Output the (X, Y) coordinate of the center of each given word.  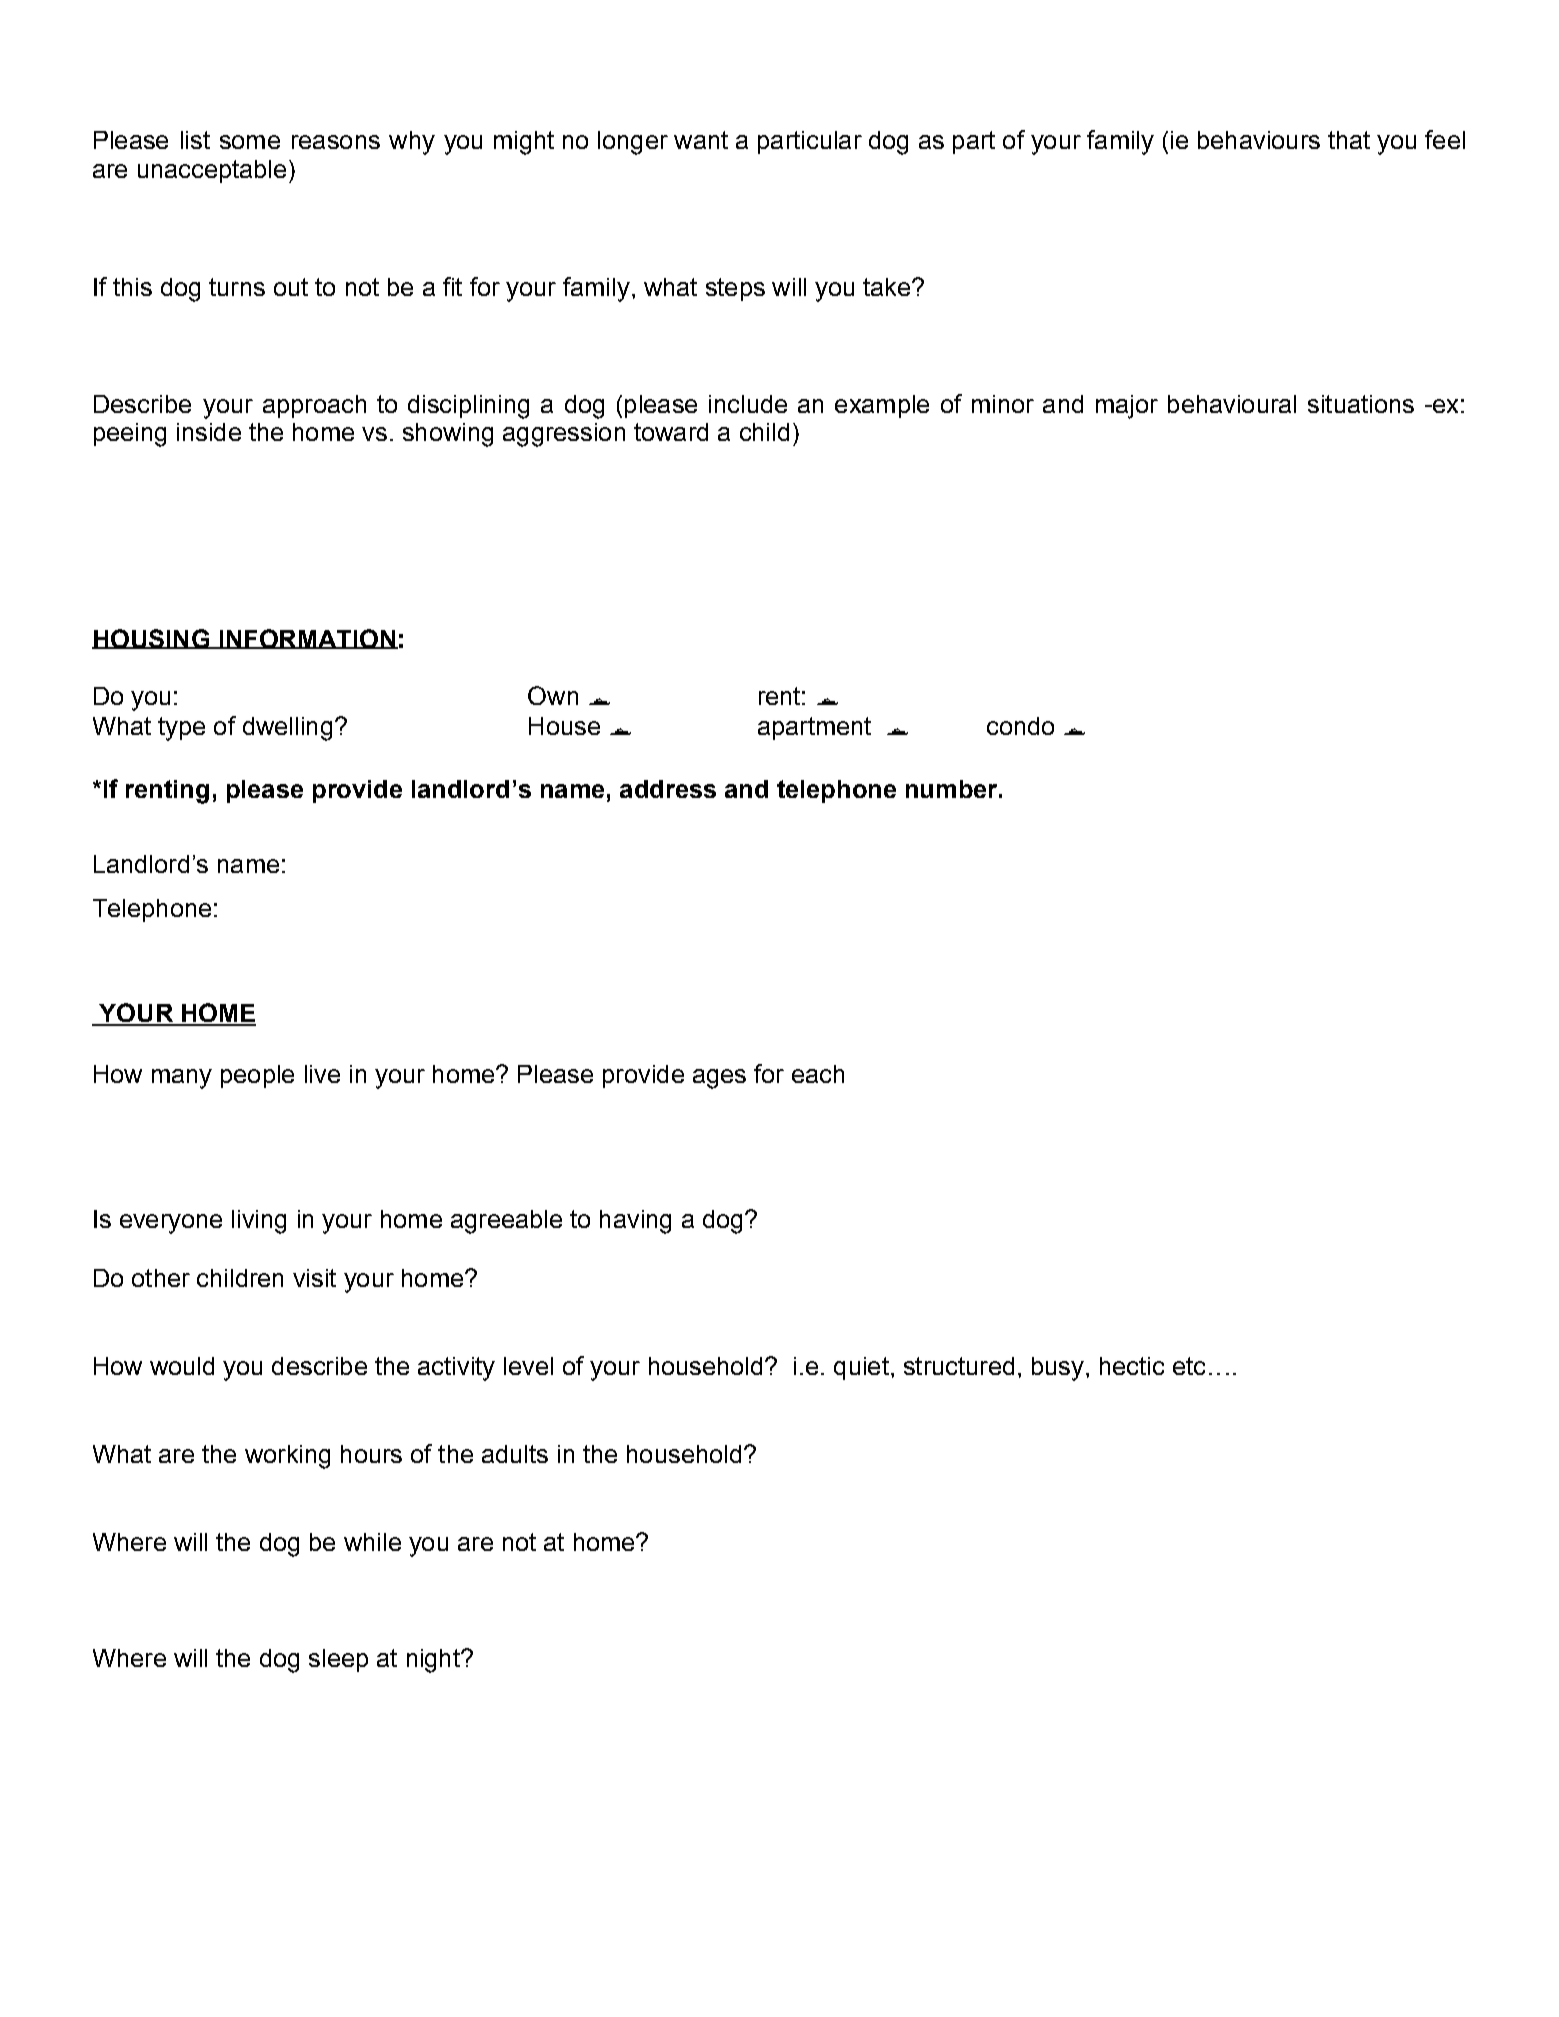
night (434, 1661)
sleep (338, 1660)
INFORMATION (307, 639)
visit (314, 1278)
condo (1020, 726)
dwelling (287, 729)
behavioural (1232, 404)
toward (671, 432)
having (635, 1222)
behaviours (1259, 140)
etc (1189, 1366)
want (701, 140)
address (668, 789)
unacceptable (212, 171)
